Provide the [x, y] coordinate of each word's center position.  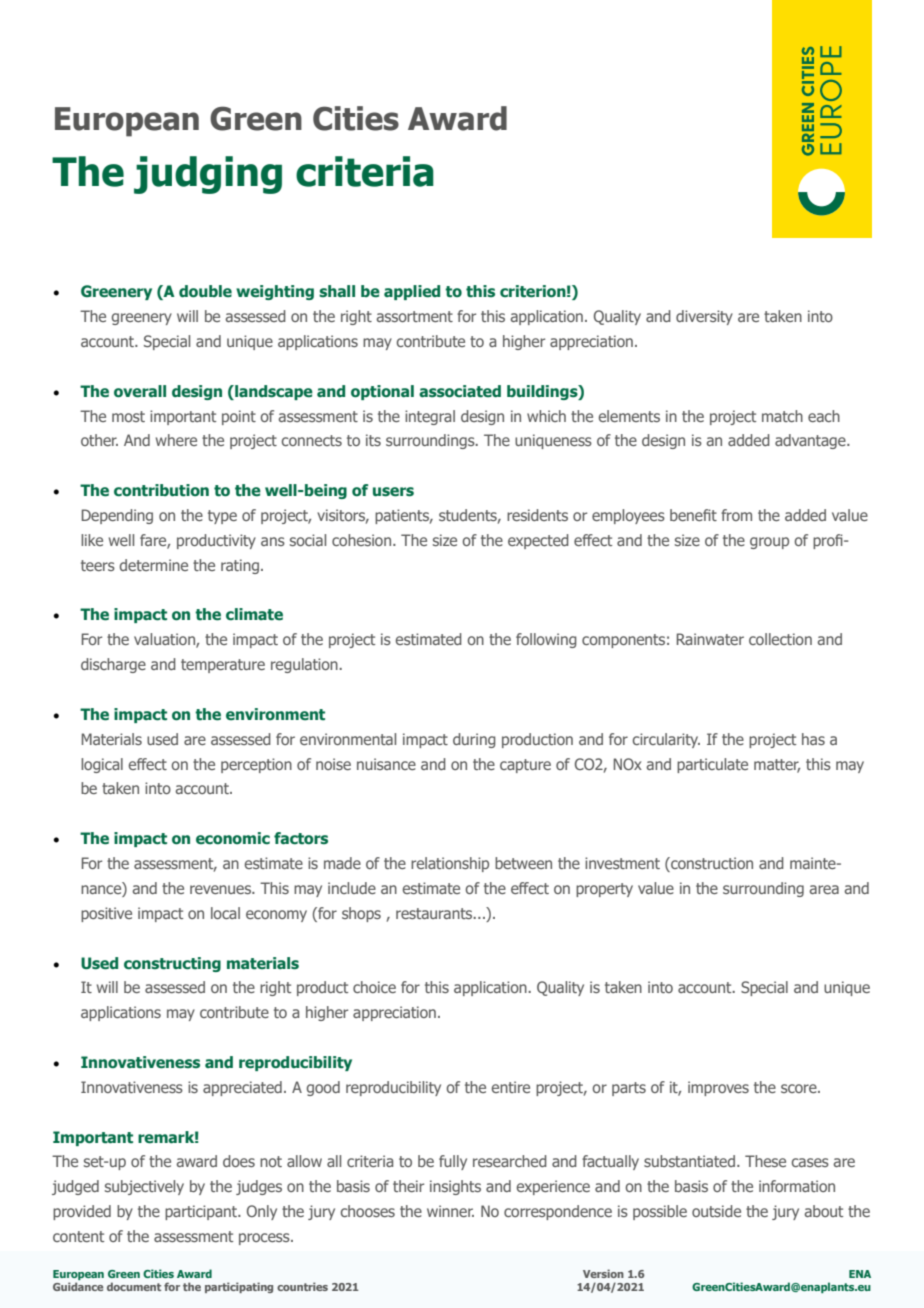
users [393, 492]
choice [374, 987]
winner [450, 1211]
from [736, 515]
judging [208, 175]
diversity [704, 317]
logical [102, 765]
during [474, 740]
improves [718, 1088]
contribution [161, 490]
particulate [712, 765]
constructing [172, 964]
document [134, 1286]
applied [412, 292]
